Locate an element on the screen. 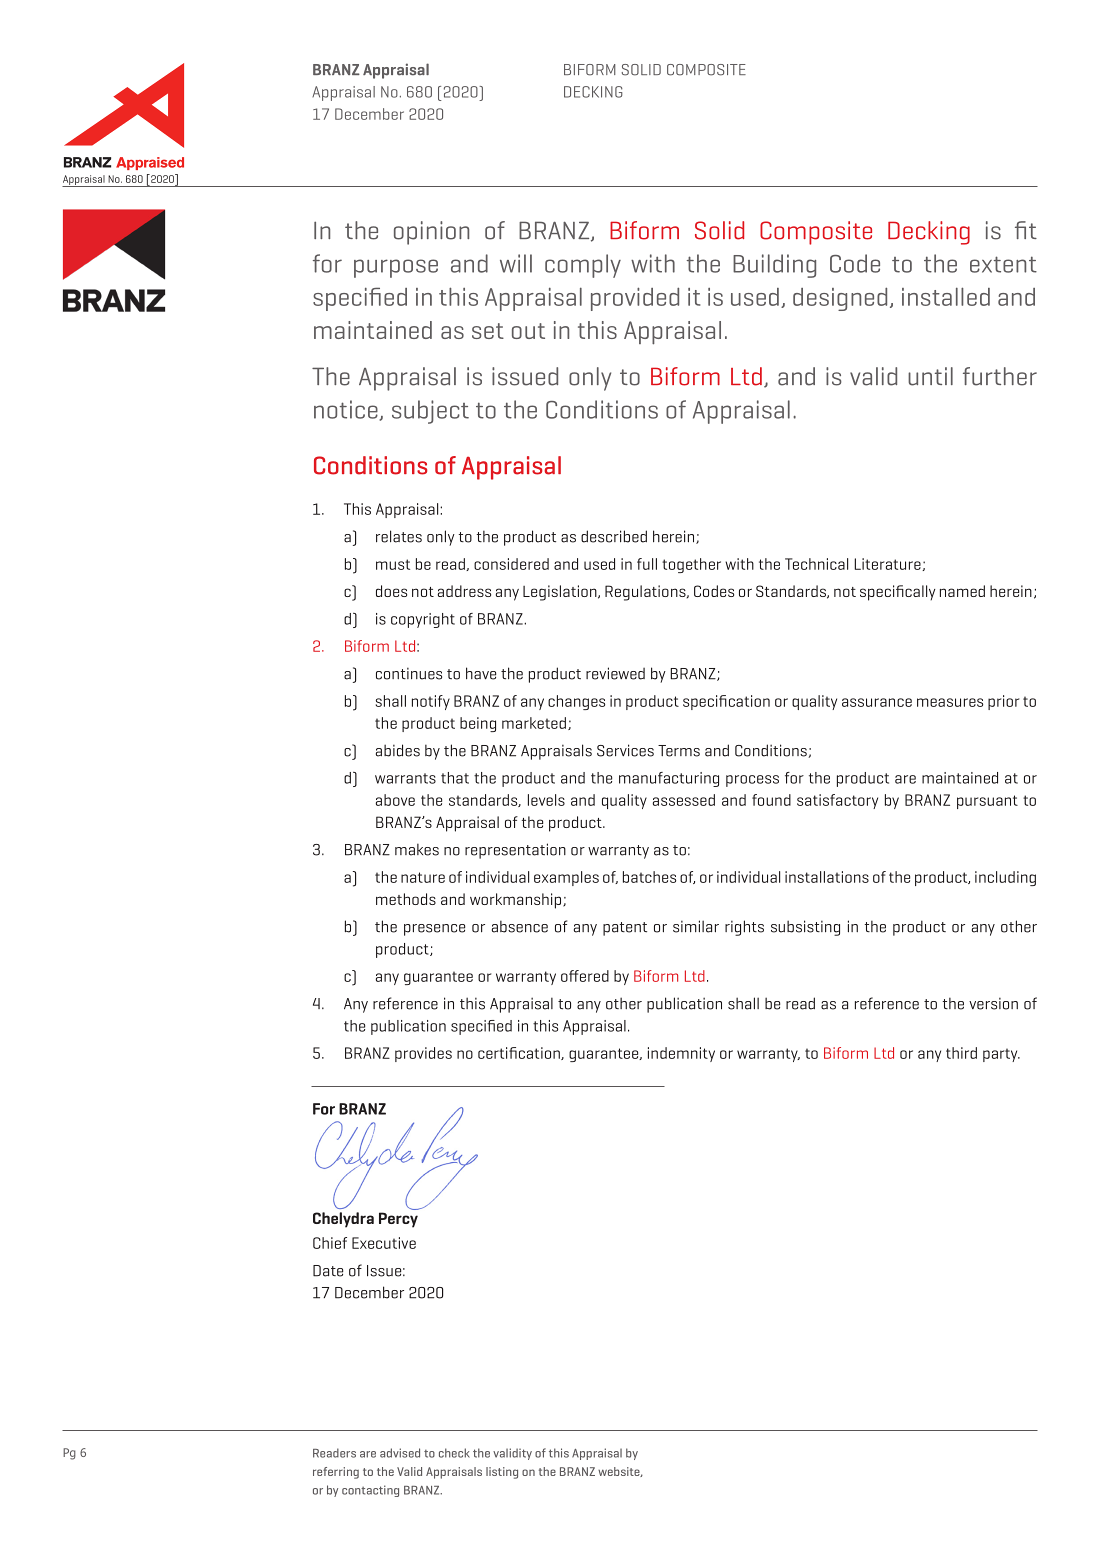  listing is located at coordinates (502, 1473).
